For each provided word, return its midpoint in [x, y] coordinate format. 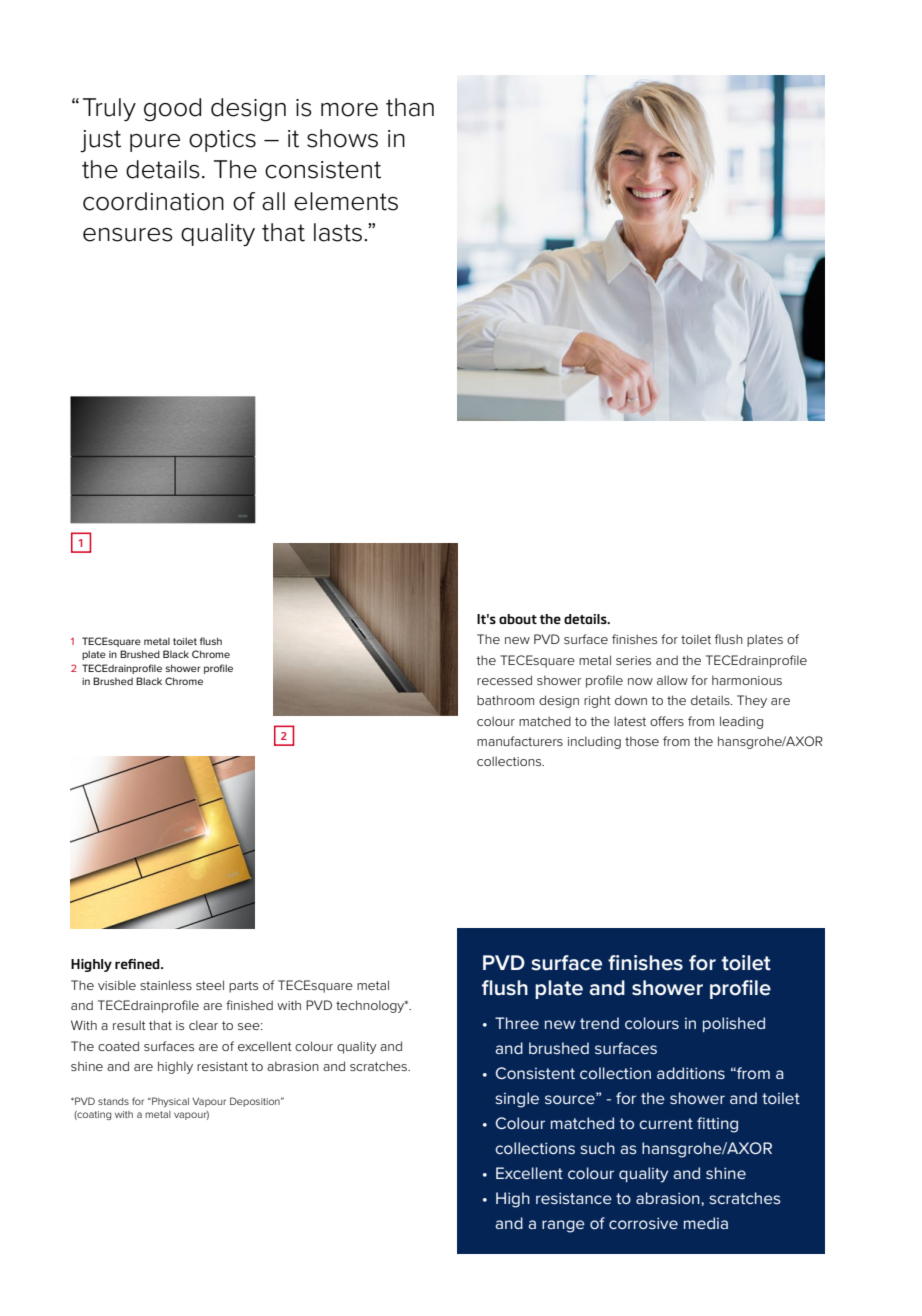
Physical [169, 1102]
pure [155, 143]
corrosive [643, 1223]
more [349, 110]
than [410, 107]
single [517, 1100]
